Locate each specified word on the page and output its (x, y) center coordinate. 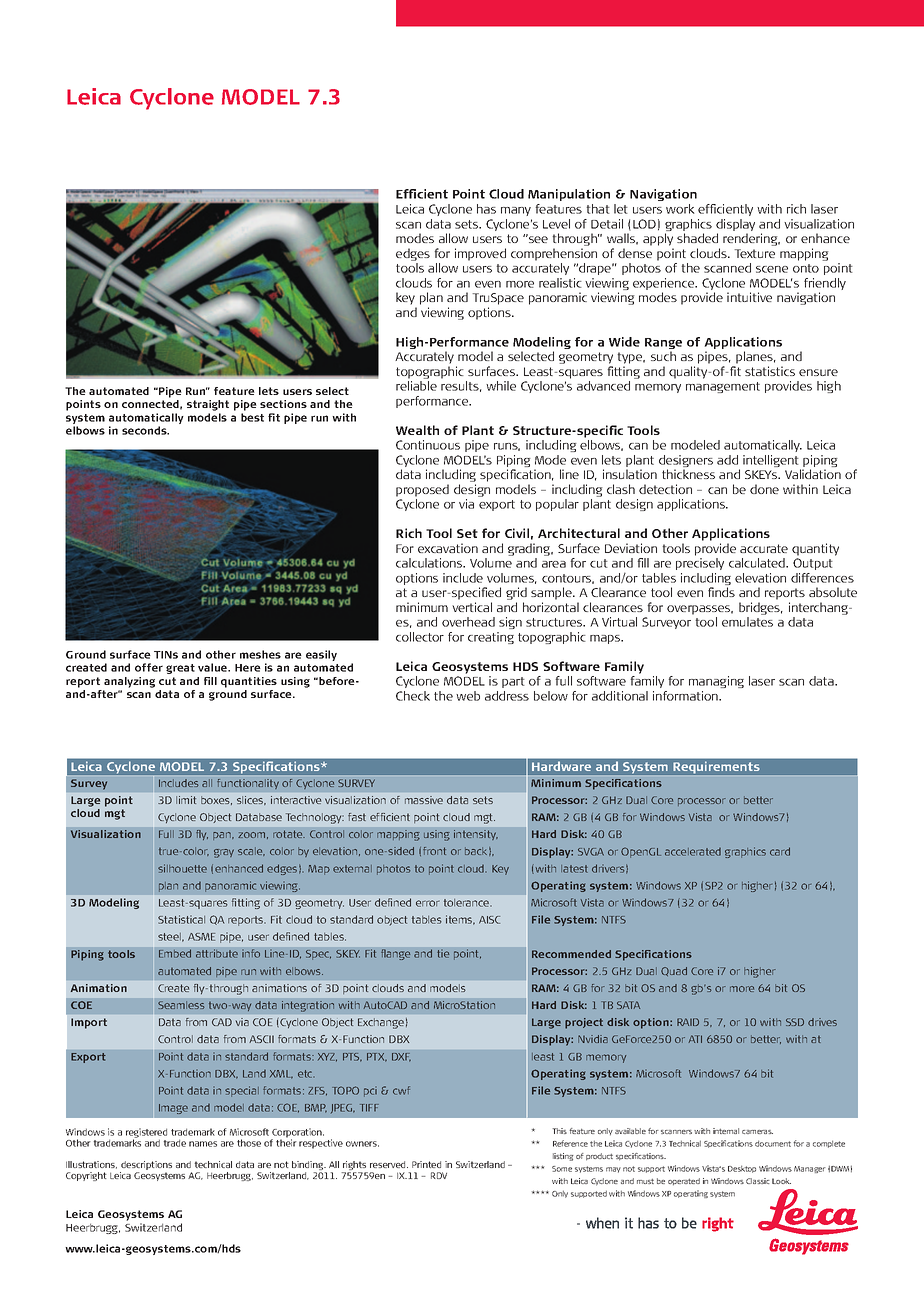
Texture (754, 253)
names (203, 1144)
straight (208, 405)
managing (716, 682)
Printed (426, 1164)
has (486, 209)
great (180, 669)
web (468, 696)
